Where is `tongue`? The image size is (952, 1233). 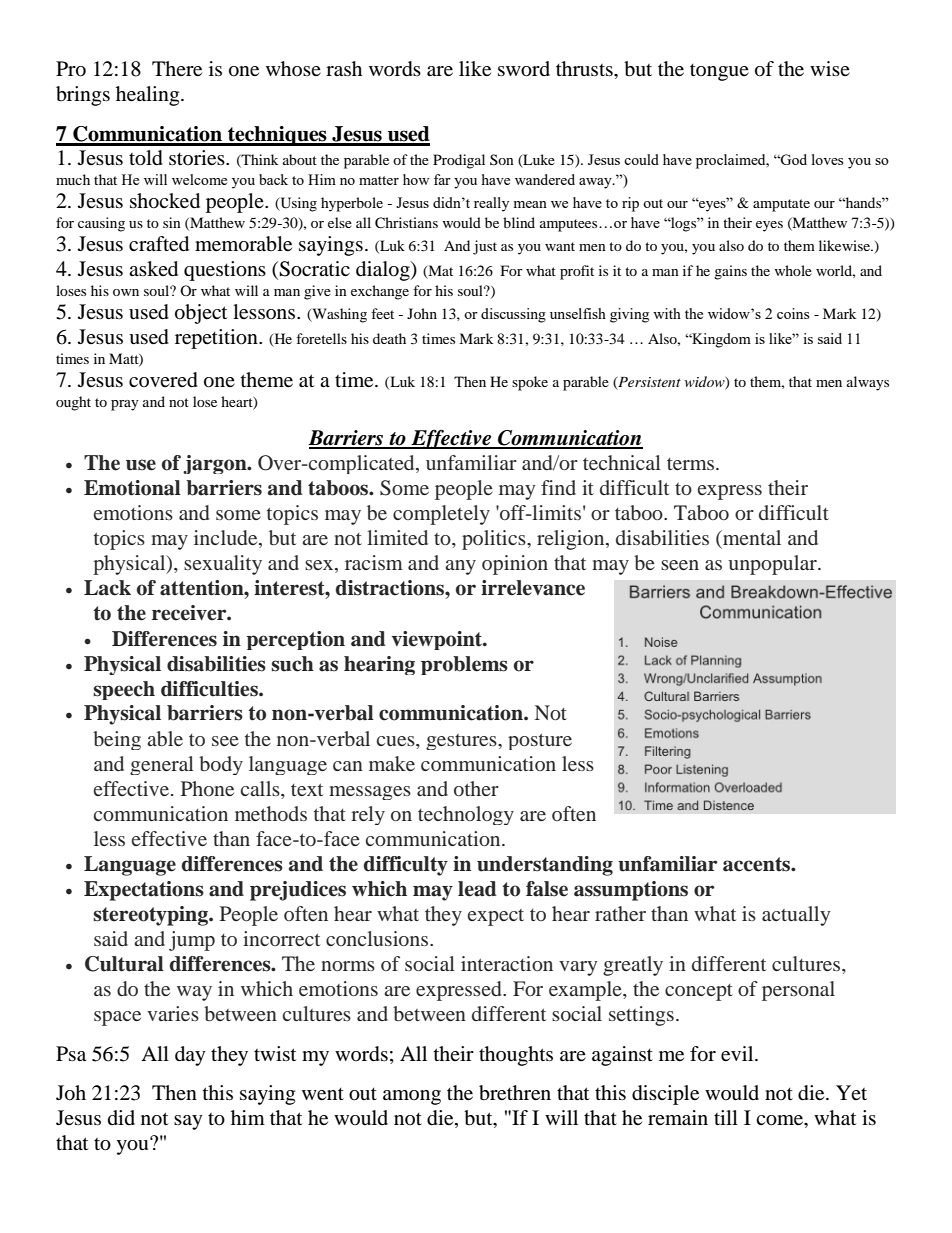 tongue is located at coordinates (719, 72).
